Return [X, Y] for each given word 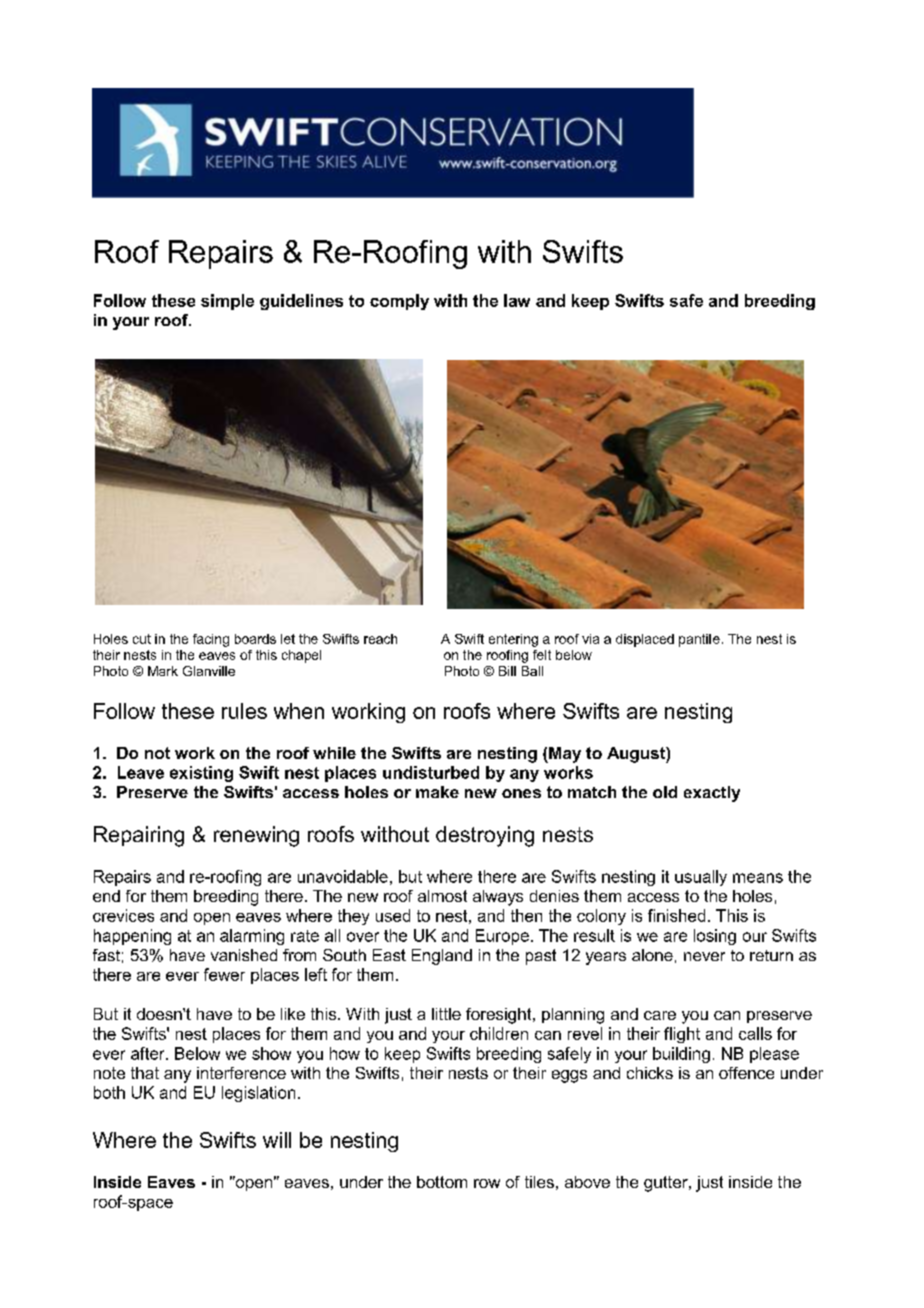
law [517, 300]
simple [227, 302]
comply [399, 302]
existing [201, 774]
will [277, 1140]
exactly [712, 794]
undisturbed [431, 772]
